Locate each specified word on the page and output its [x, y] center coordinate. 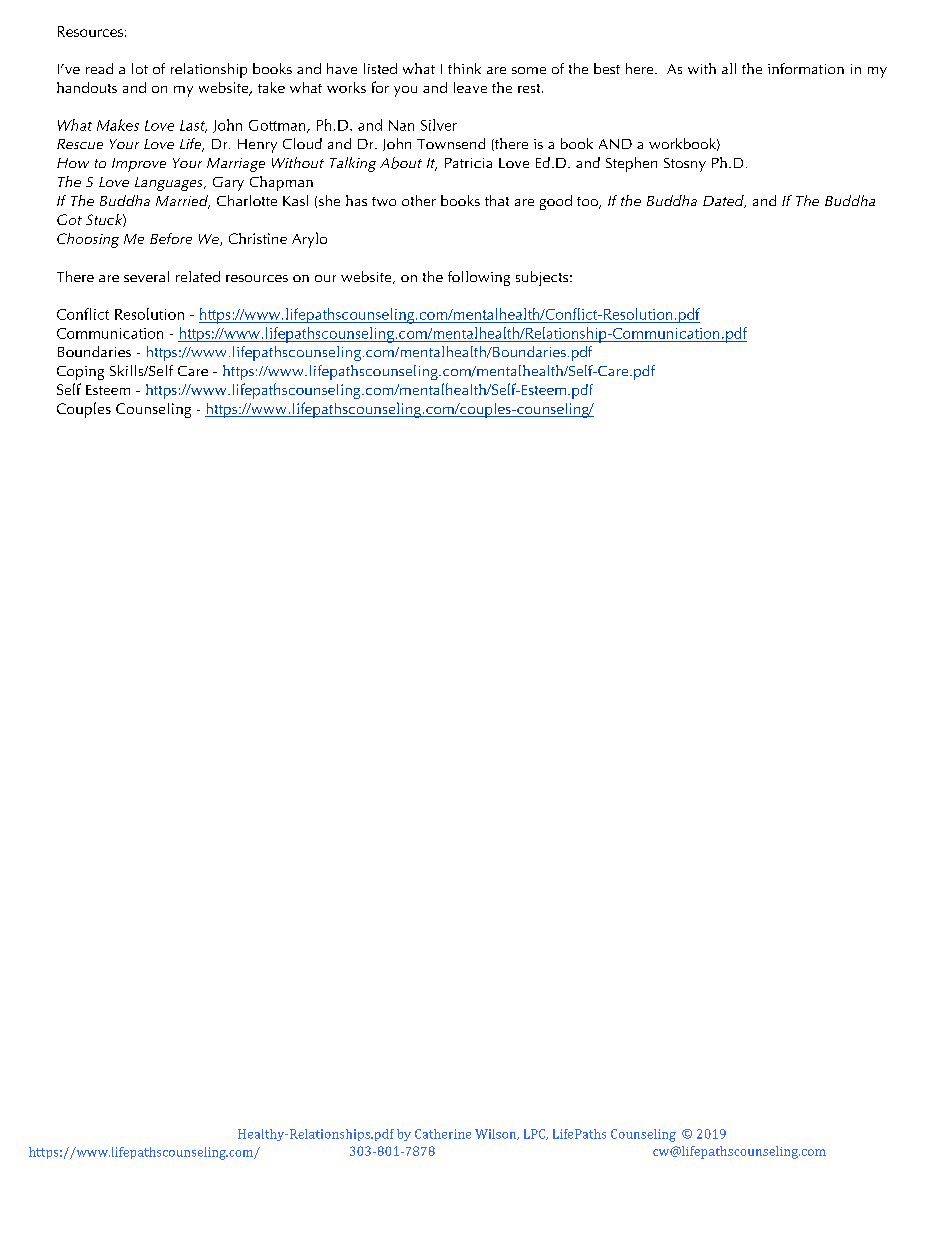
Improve [139, 165]
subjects [543, 278]
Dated [724, 201]
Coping [80, 373]
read [99, 68]
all [729, 68]
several [146, 276]
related [198, 276]
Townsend [451, 143]
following [479, 278]
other [419, 200]
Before [171, 238]
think [464, 68]
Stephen [631, 164]
